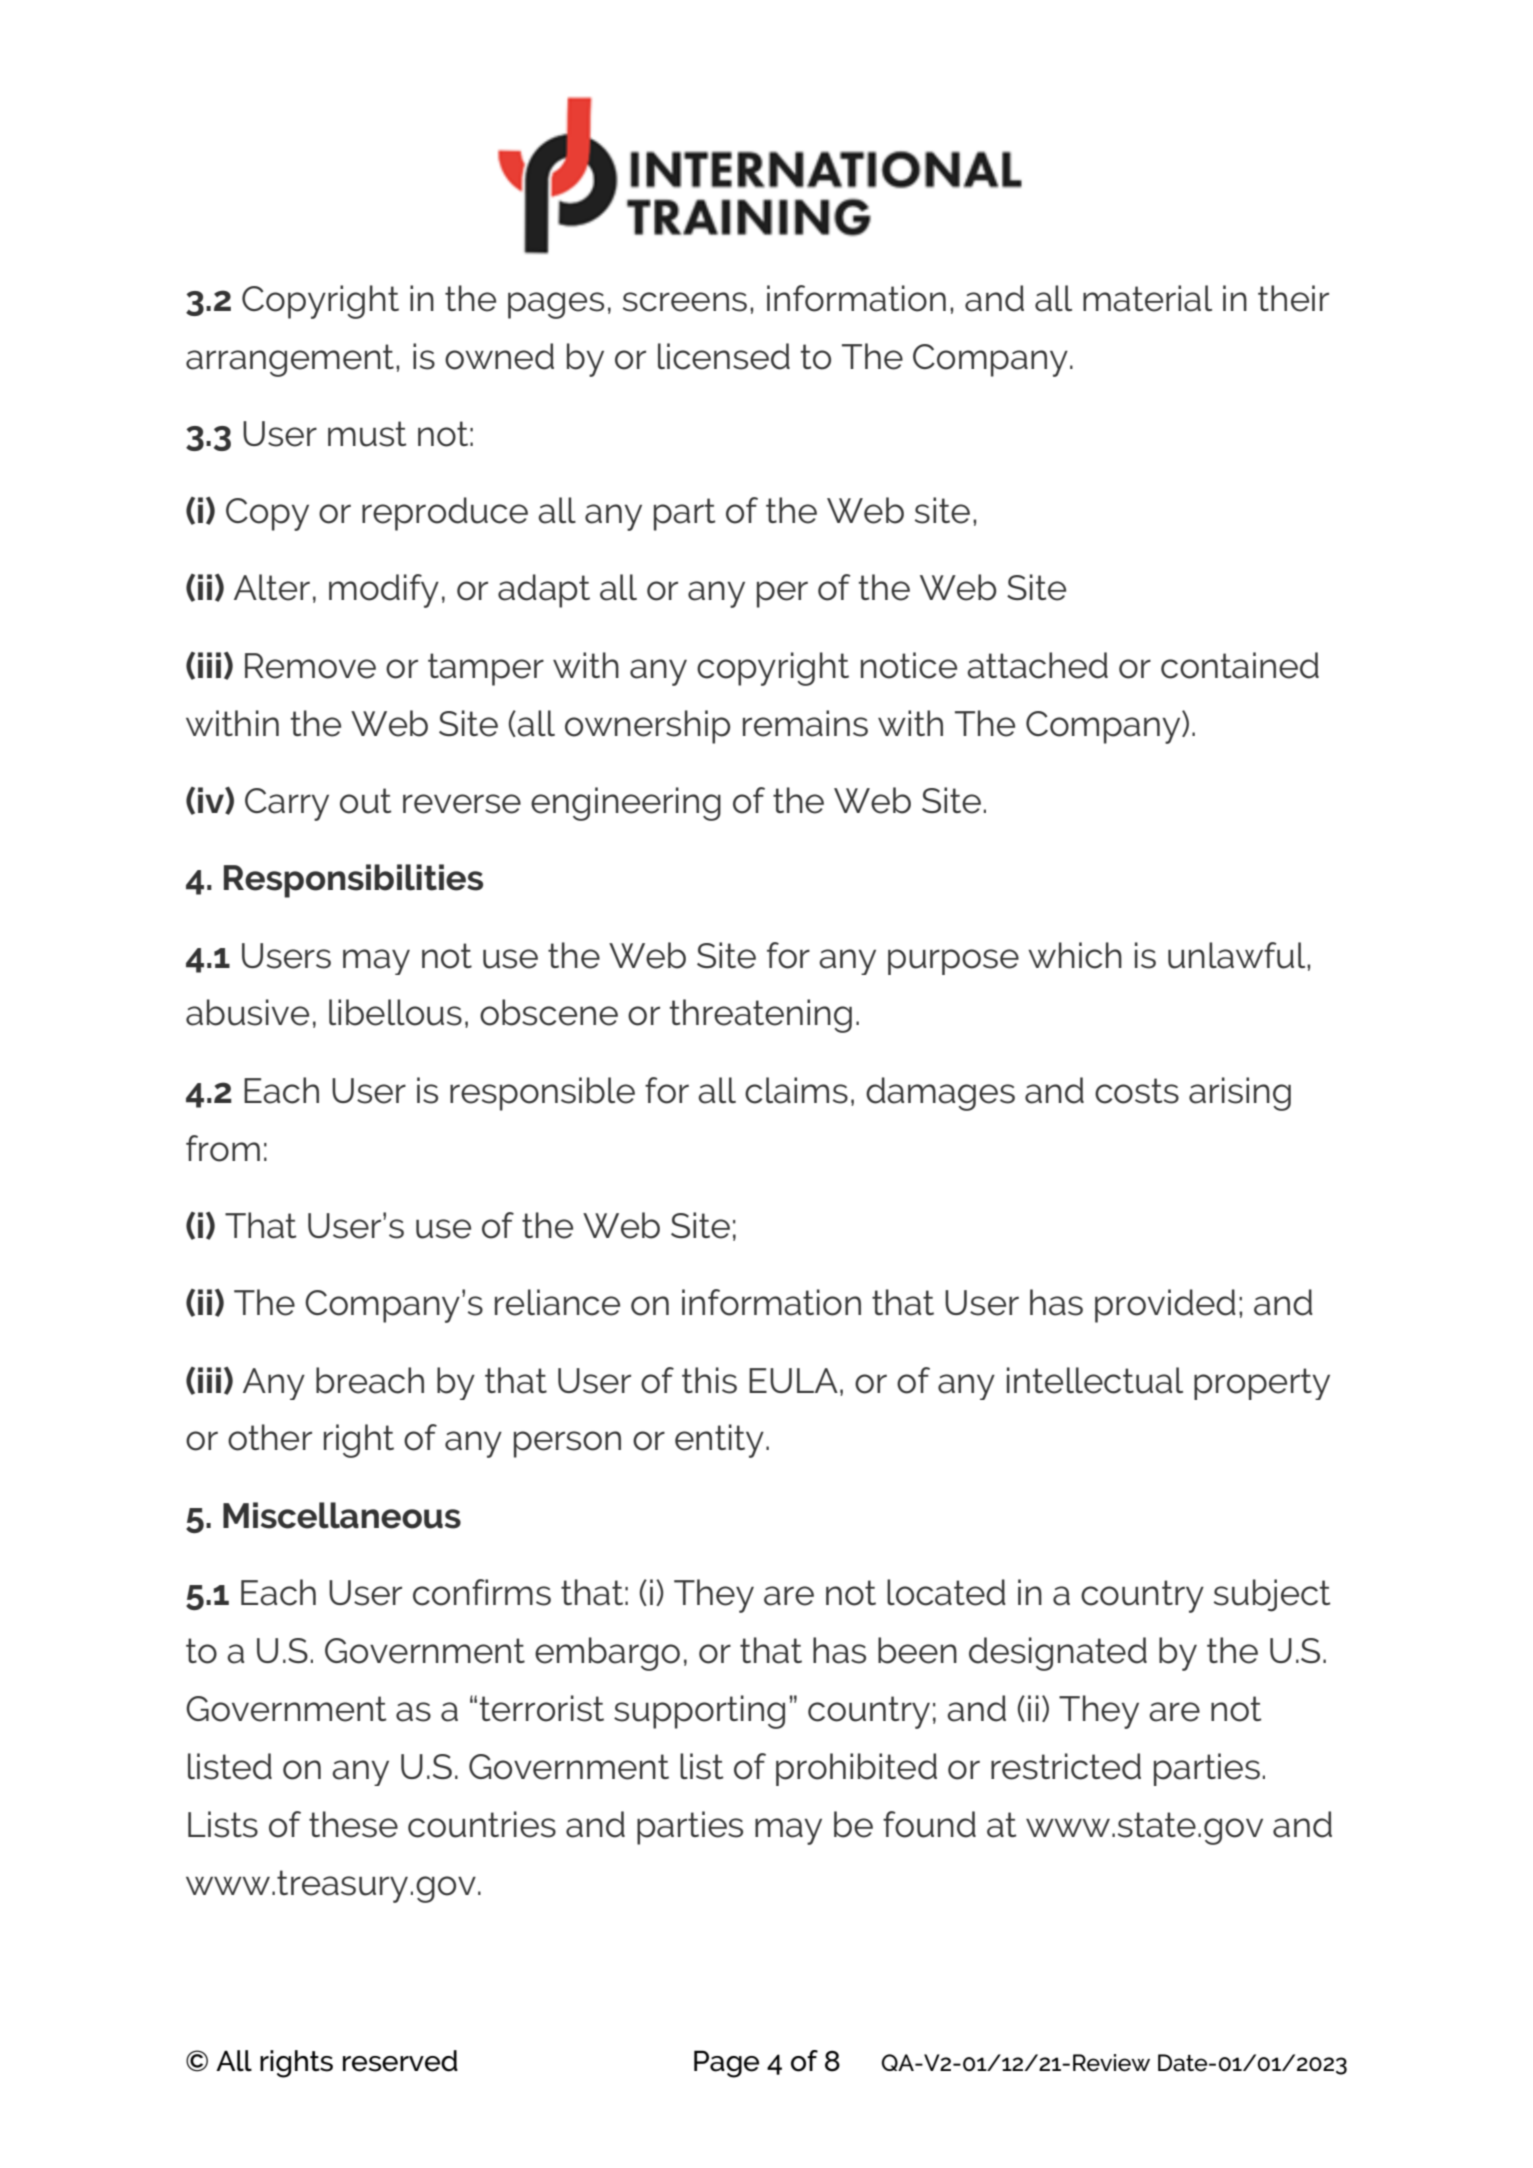  I want to click on remains, so click(805, 723).
